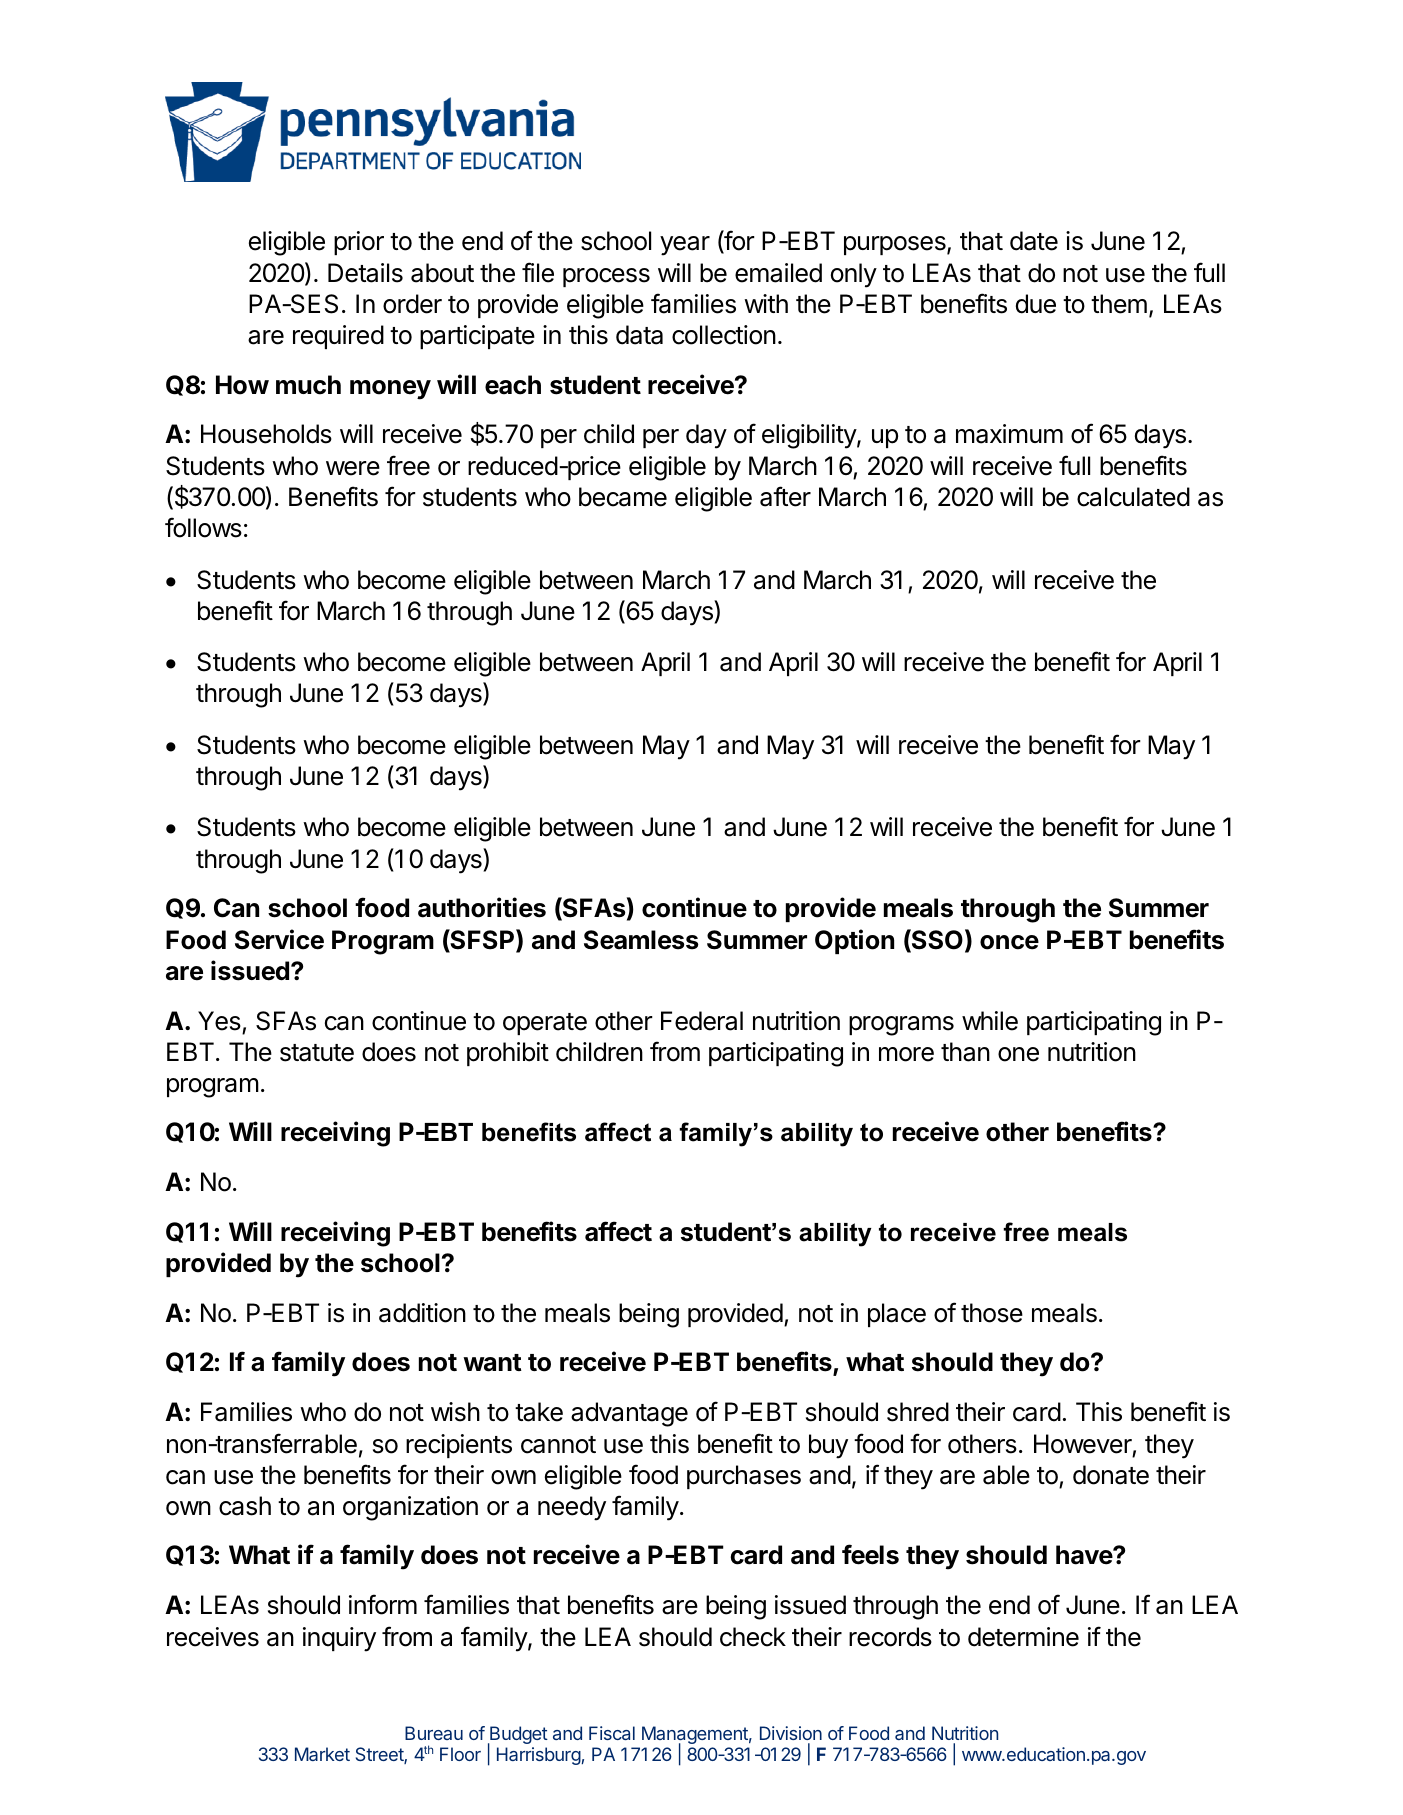 The height and width of the screenshot is (1815, 1403). I want to click on Details, so click(365, 273).
